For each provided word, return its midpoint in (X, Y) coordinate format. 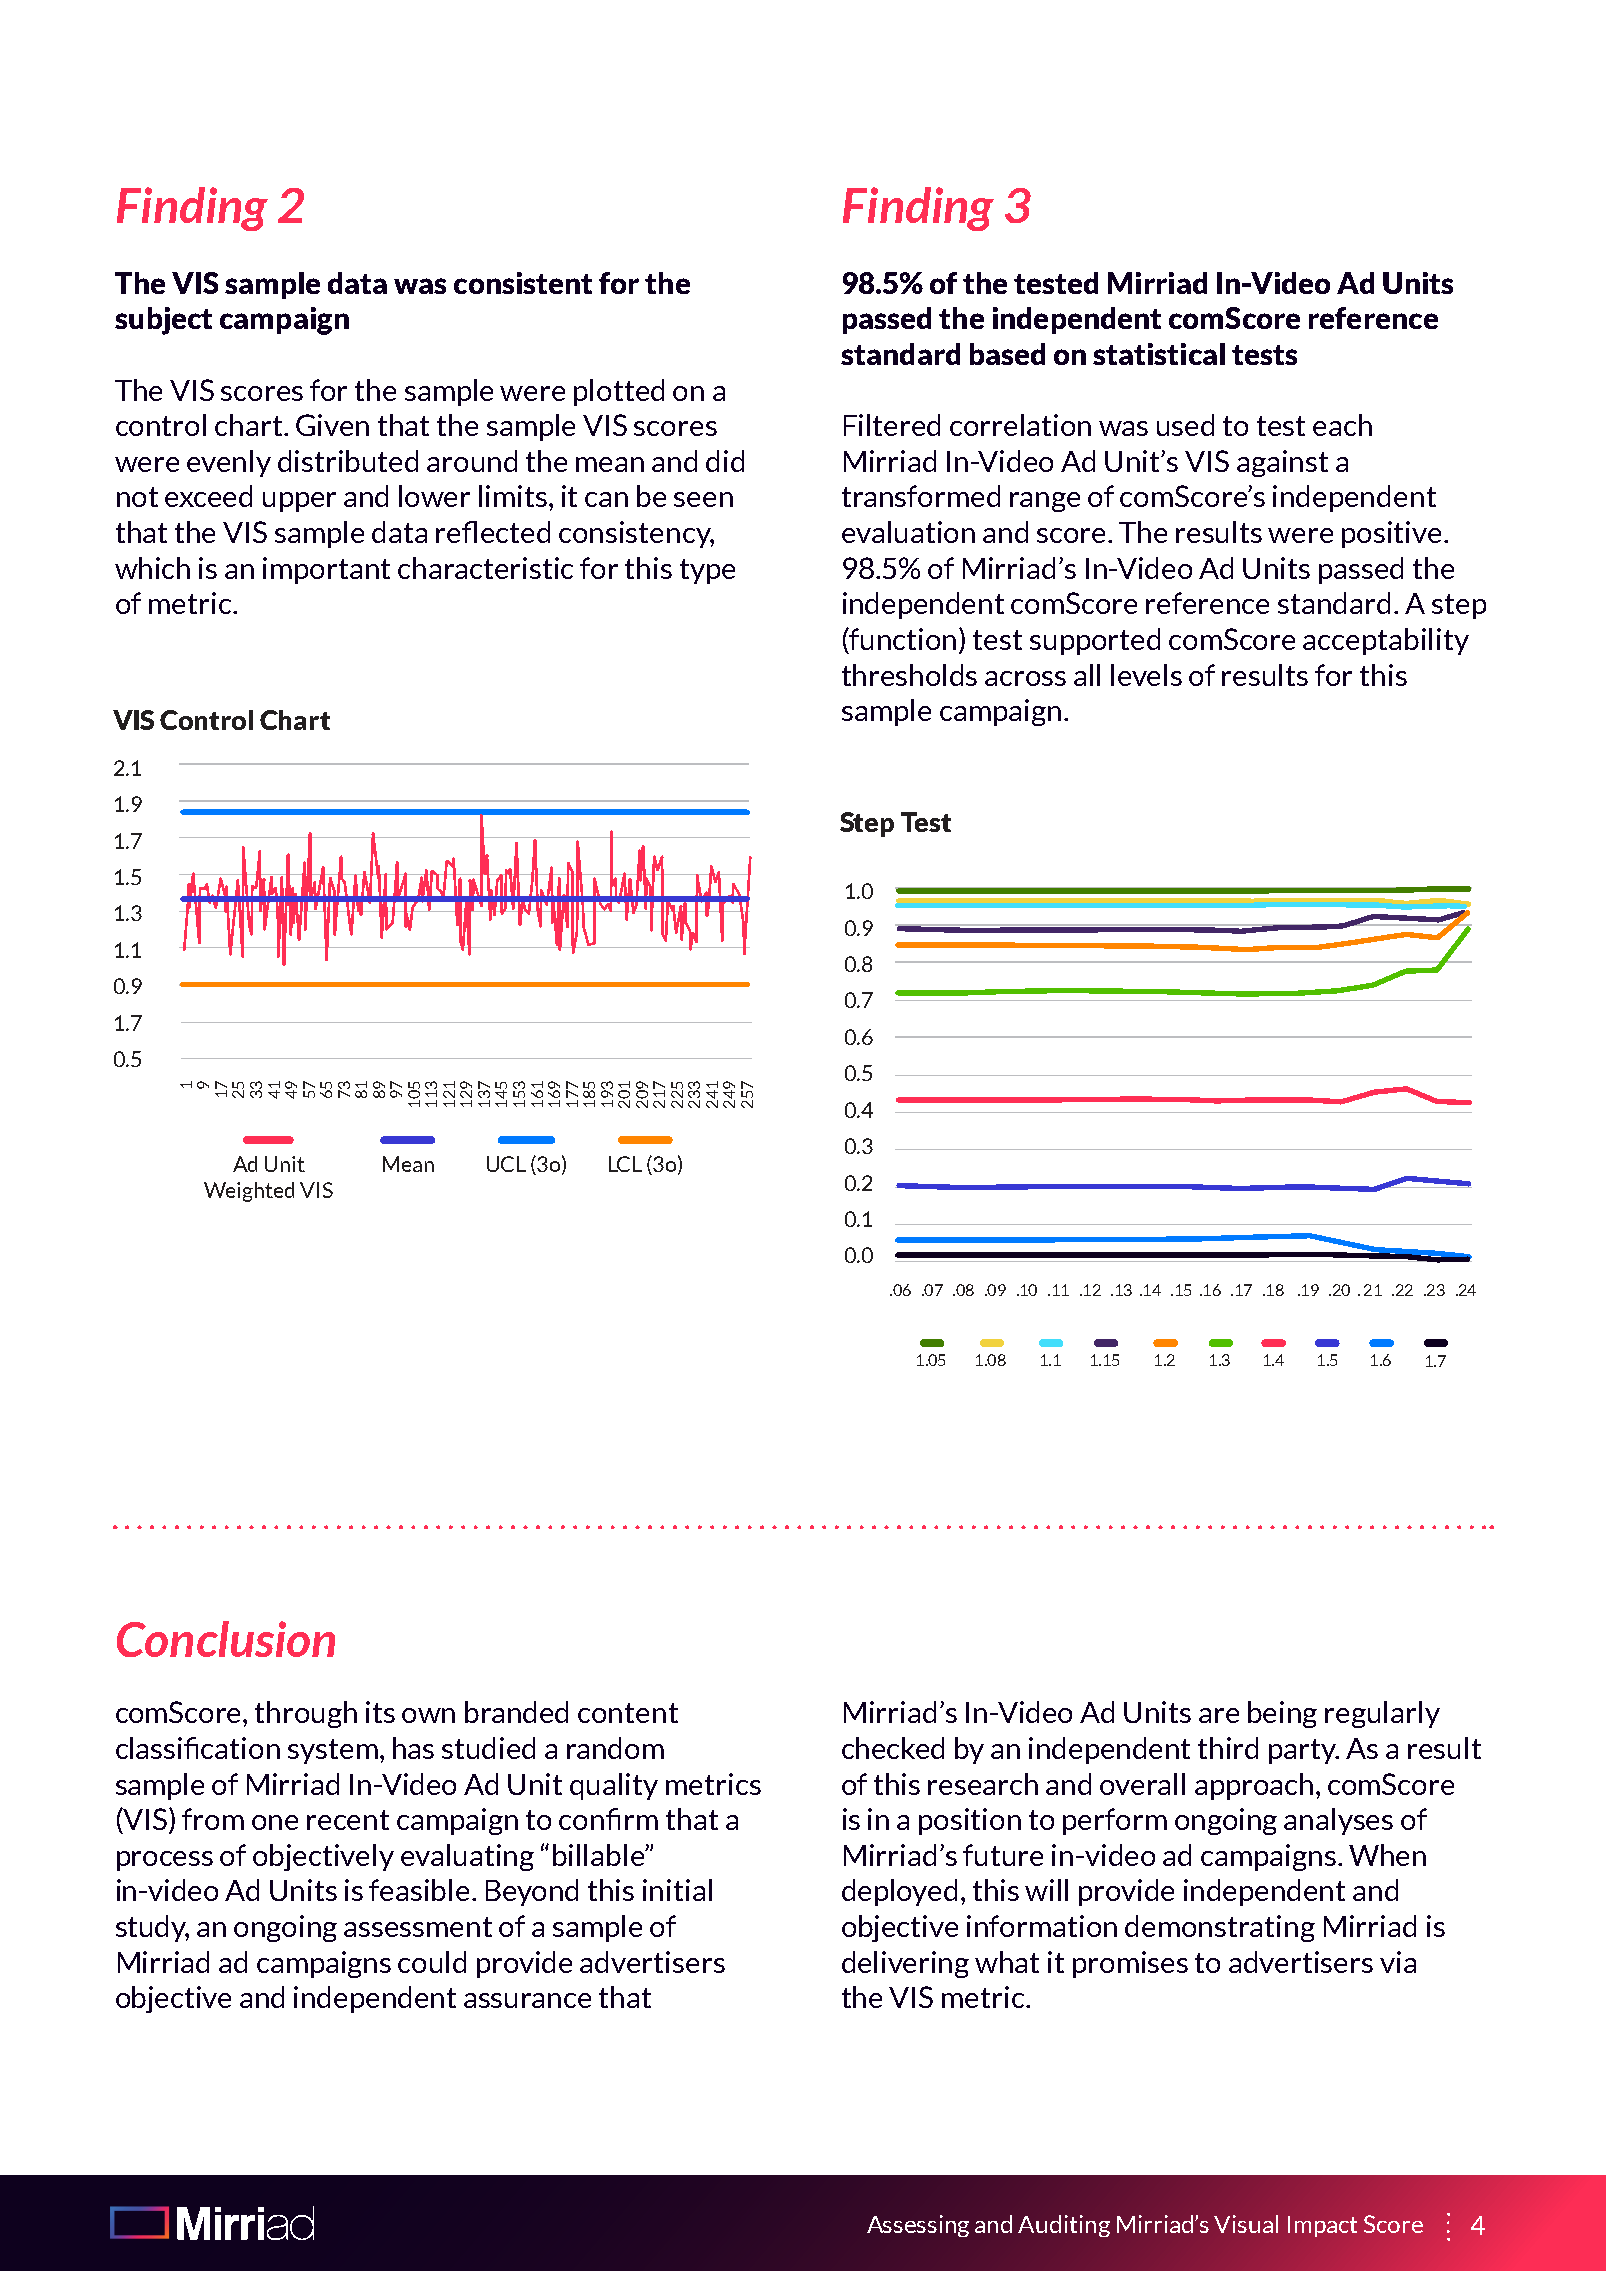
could (432, 1962)
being (1282, 1714)
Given (332, 425)
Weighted (249, 1192)
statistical (1159, 354)
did (725, 461)
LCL (625, 1164)
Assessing (918, 2226)
